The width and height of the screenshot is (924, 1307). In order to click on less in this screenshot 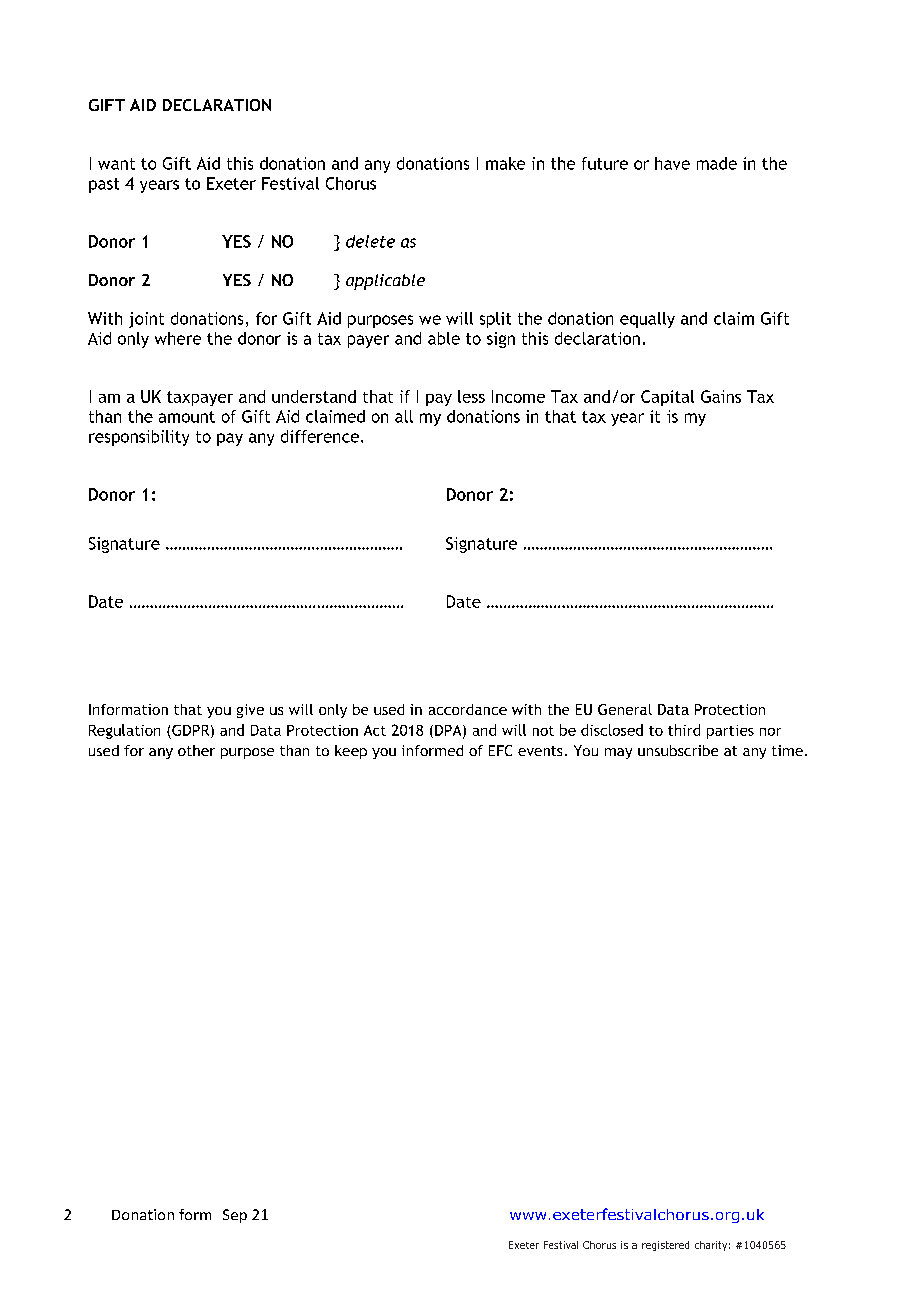, I will do `click(471, 396)`.
